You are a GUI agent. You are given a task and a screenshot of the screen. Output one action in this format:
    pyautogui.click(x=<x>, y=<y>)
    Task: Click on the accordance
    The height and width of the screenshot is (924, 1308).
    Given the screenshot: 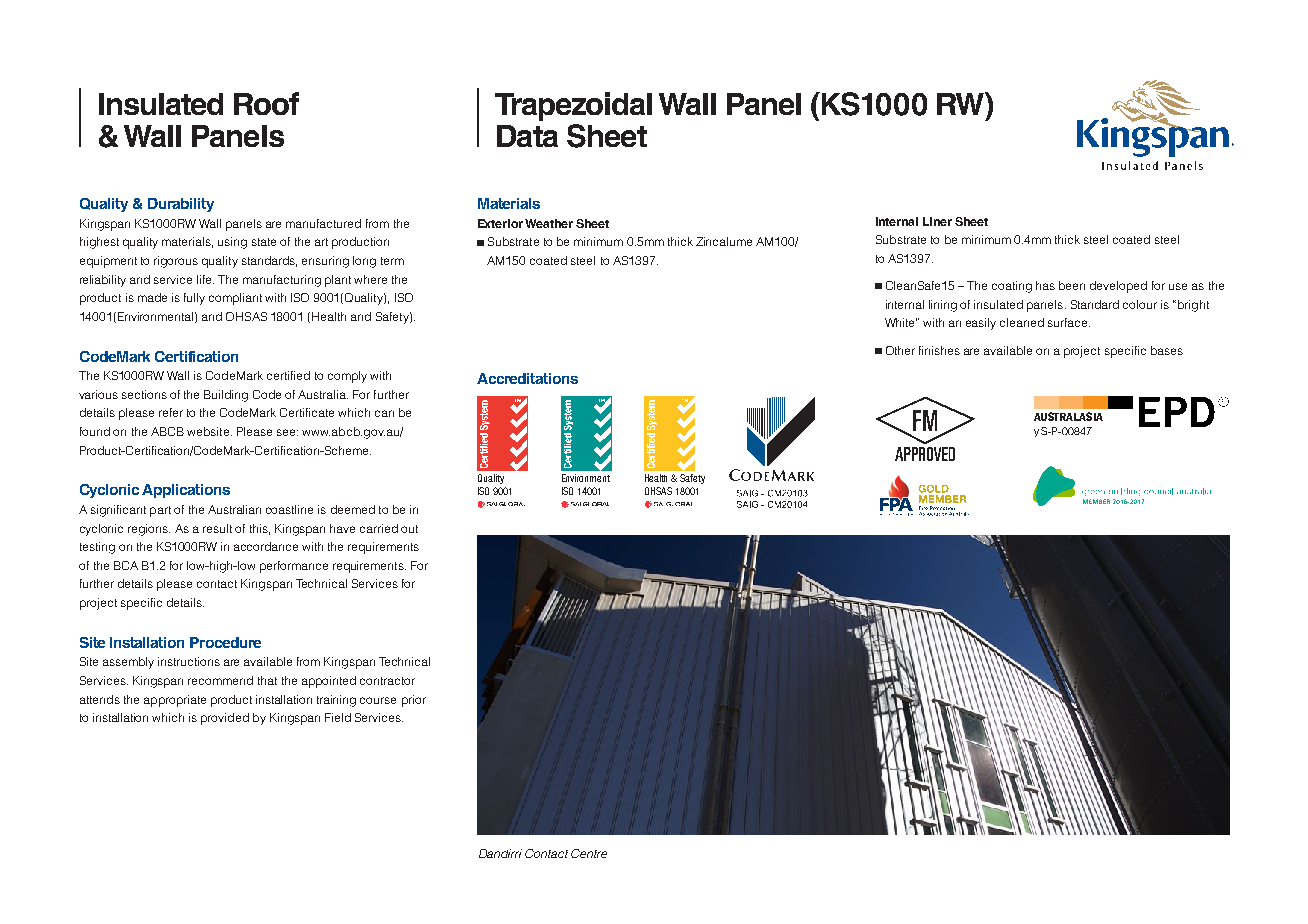 What is the action you would take?
    pyautogui.click(x=266, y=546)
